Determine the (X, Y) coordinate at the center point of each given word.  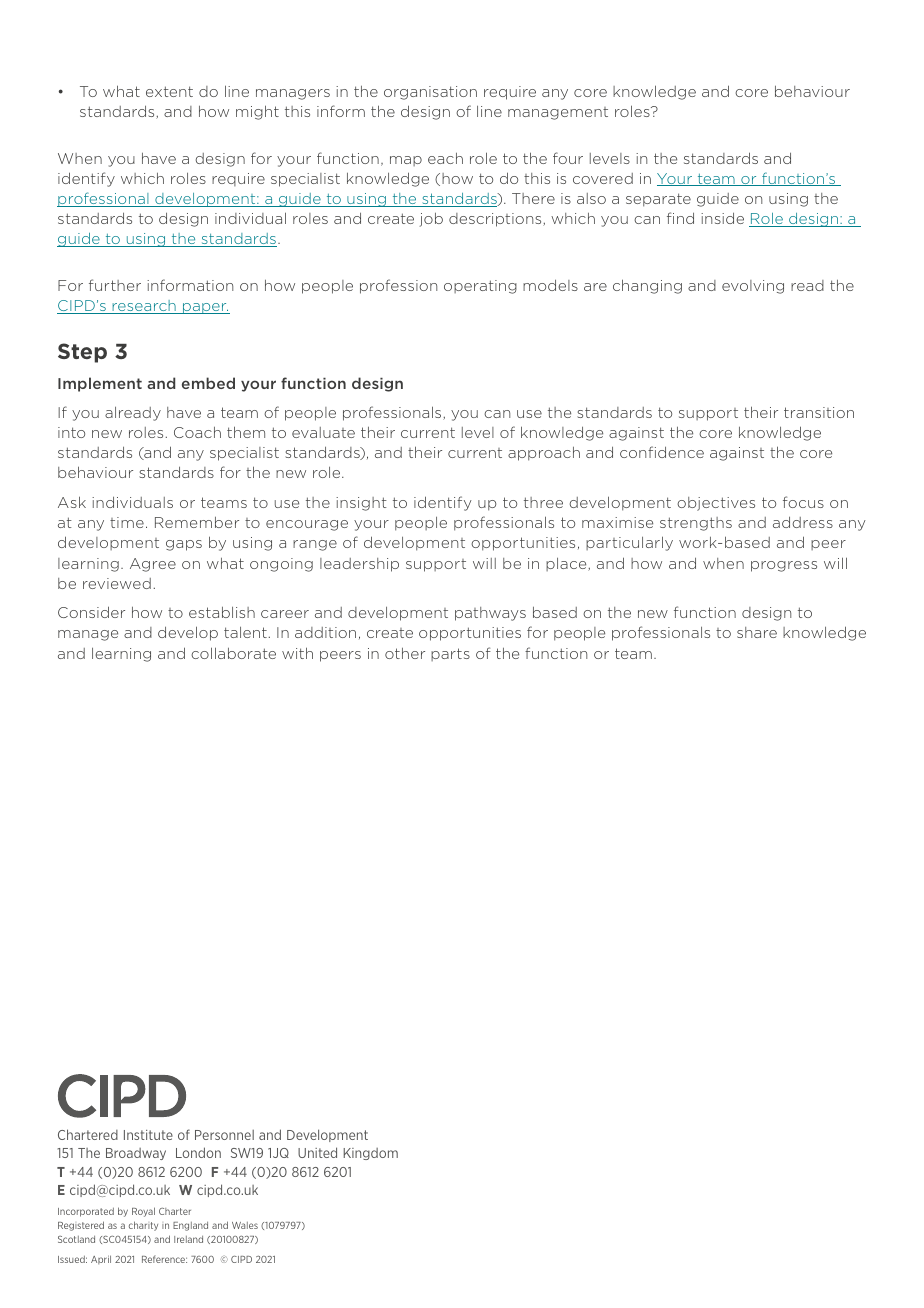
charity (143, 1226)
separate (658, 200)
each (445, 158)
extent (169, 91)
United (317, 1152)
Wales (245, 1225)
